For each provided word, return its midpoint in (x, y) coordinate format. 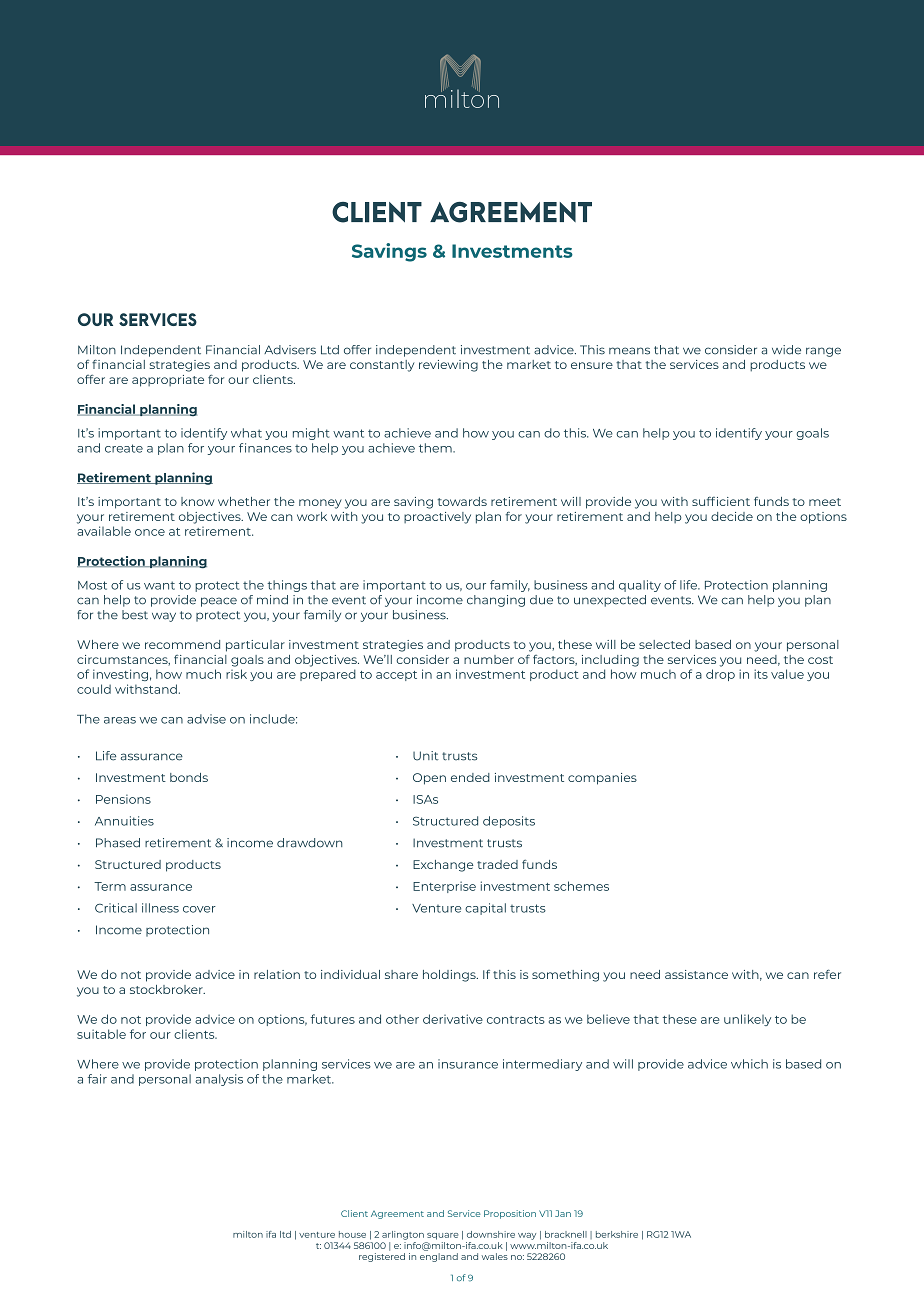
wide (786, 350)
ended (470, 777)
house (352, 1234)
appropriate (168, 381)
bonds (189, 777)
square (442, 1236)
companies (602, 779)
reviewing (448, 366)
